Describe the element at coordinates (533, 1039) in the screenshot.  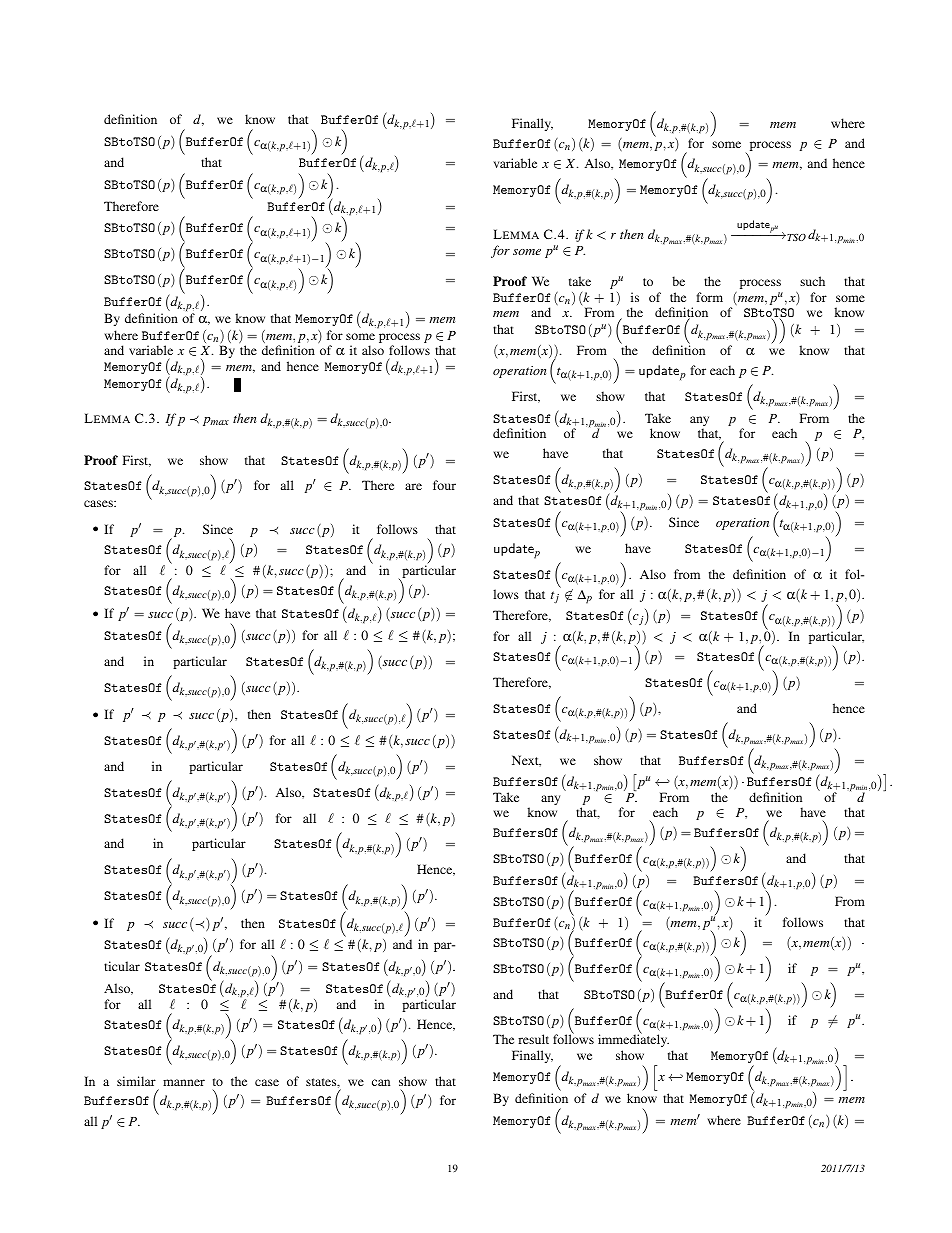
I see `result` at that location.
